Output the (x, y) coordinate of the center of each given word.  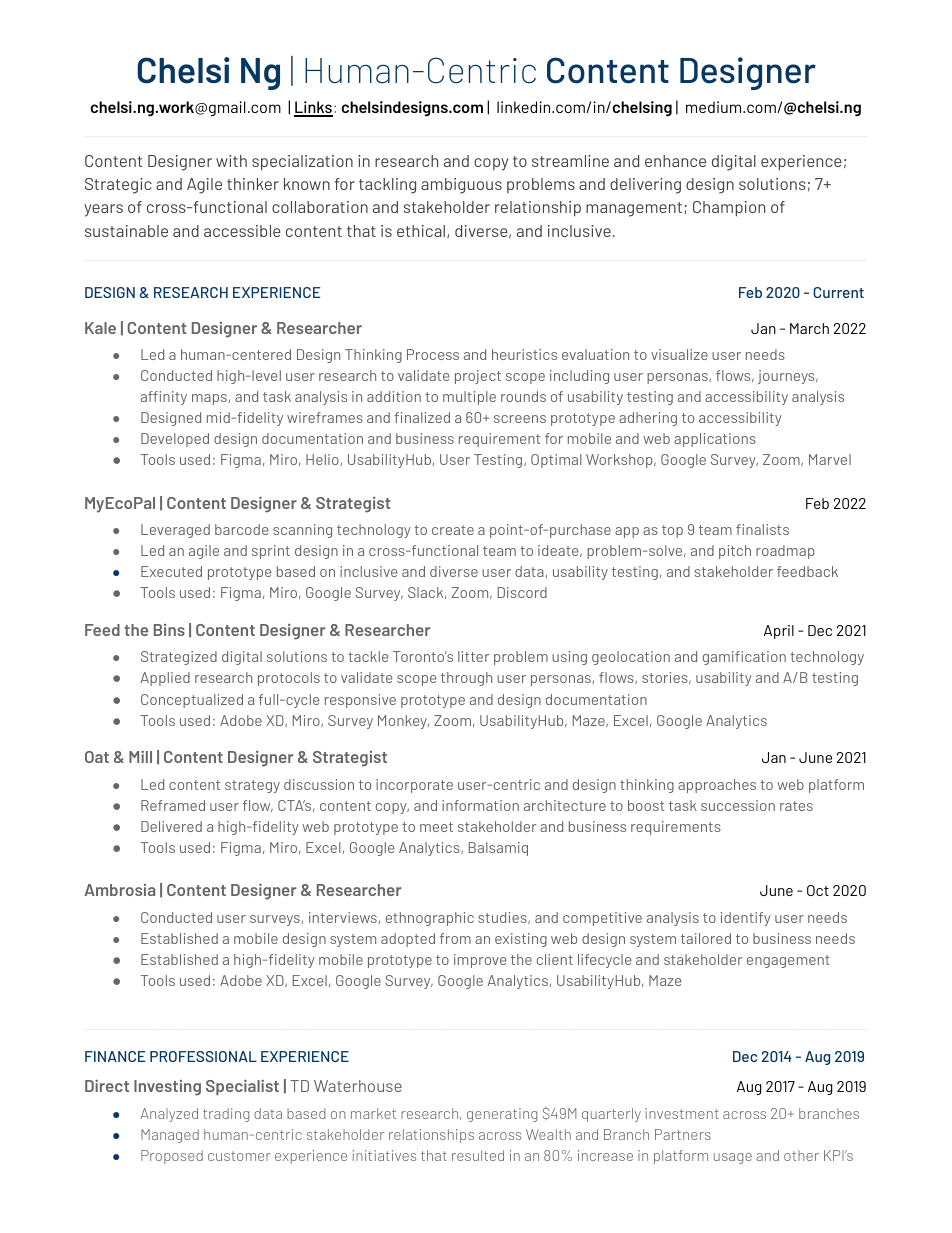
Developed (175, 440)
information (480, 805)
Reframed (173, 805)
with (231, 161)
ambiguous (461, 186)
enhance (675, 161)
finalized (422, 417)
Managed (170, 1136)
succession (738, 805)
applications (715, 440)
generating (502, 1115)
